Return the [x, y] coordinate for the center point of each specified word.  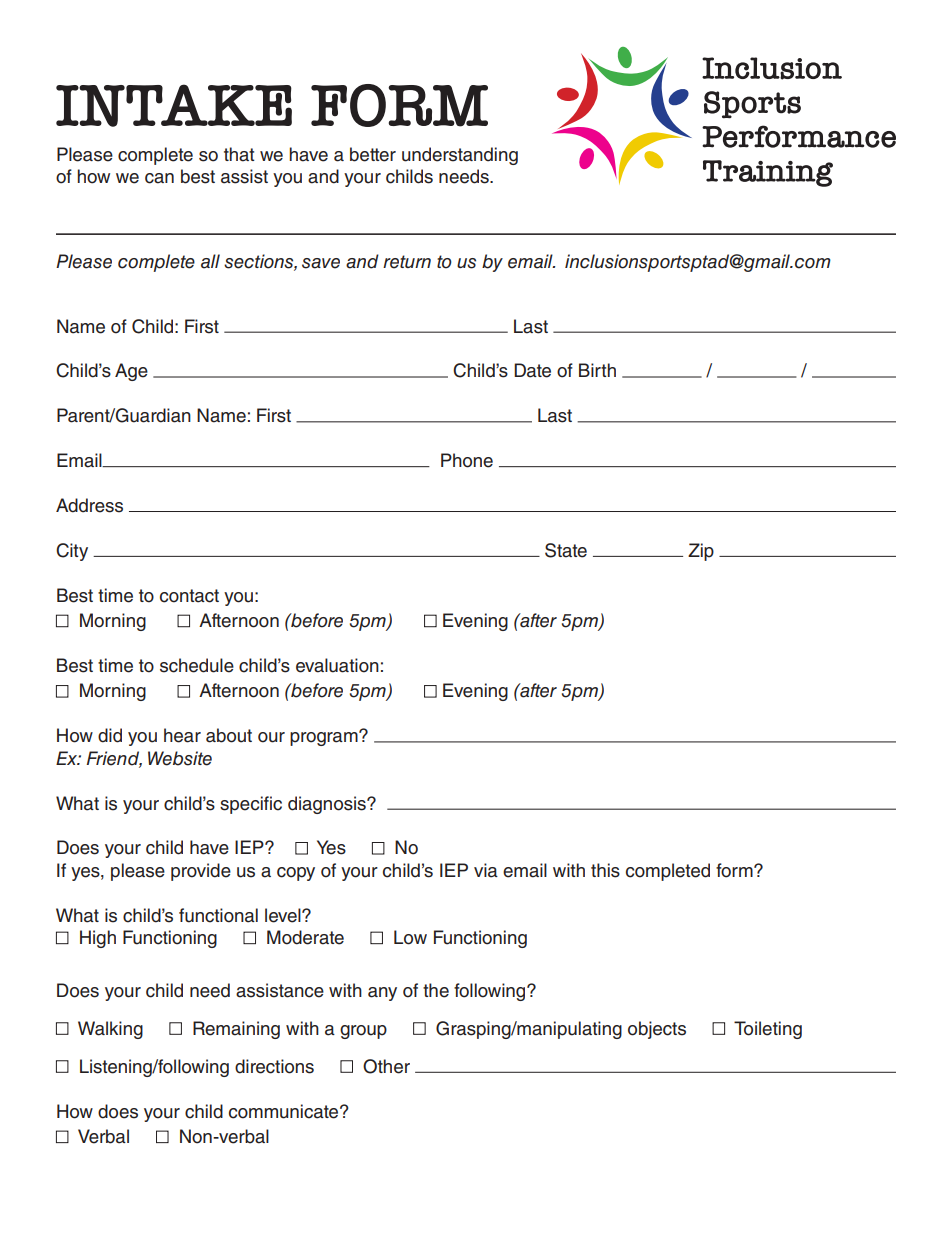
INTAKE [174, 105]
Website [180, 758]
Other [386, 1066]
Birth [597, 370]
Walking [110, 1030]
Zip [701, 552]
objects [657, 1030]
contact [189, 596]
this [605, 870]
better [373, 154]
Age [131, 372]
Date [532, 370]
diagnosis [328, 805]
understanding [460, 156]
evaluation [337, 665]
